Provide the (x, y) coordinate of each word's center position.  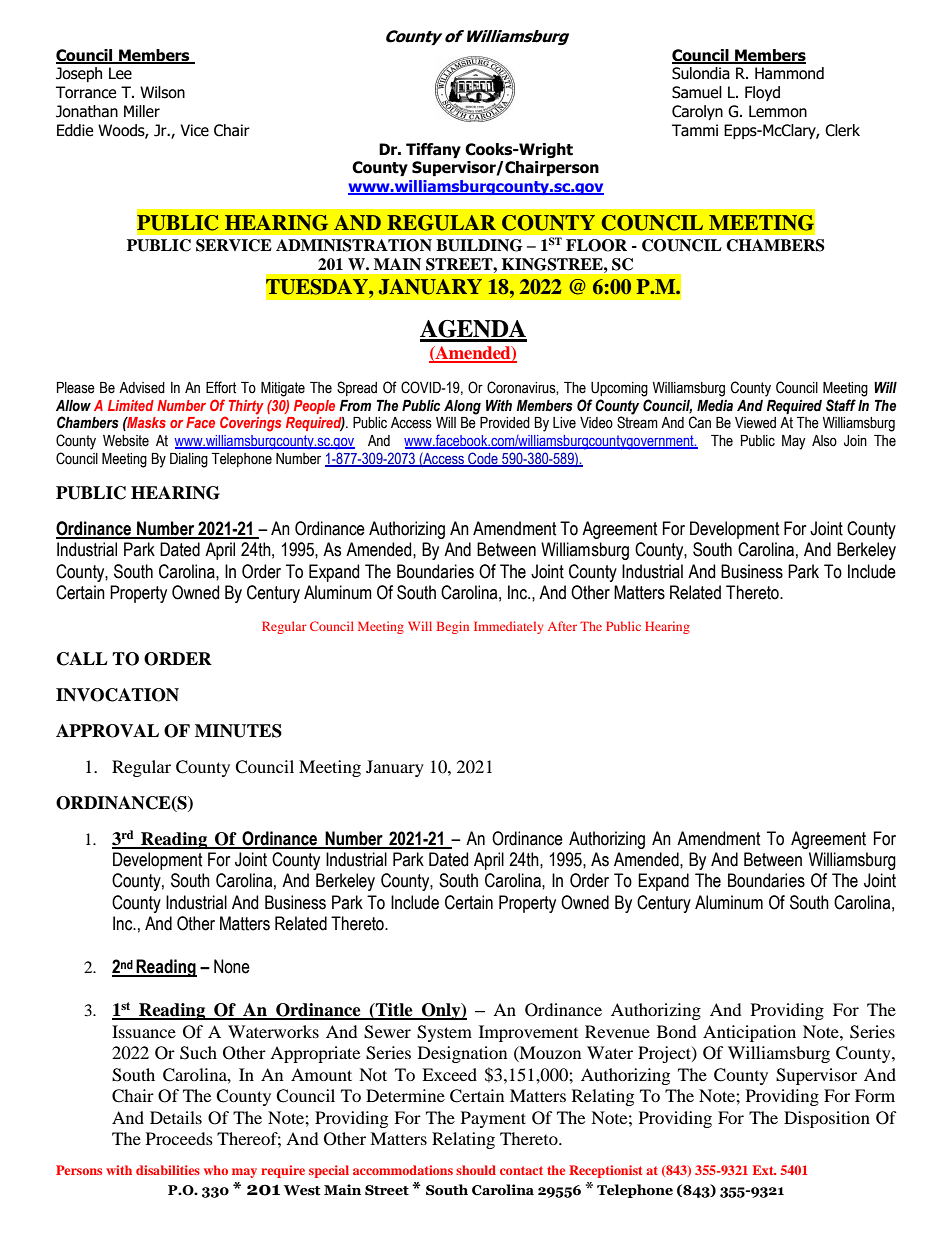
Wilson (162, 92)
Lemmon (778, 111)
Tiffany (433, 150)
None (232, 966)
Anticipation (749, 1033)
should (476, 1170)
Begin (453, 627)
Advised (142, 388)
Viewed (755, 423)
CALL (82, 659)
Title (394, 1011)
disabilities (168, 1170)
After (562, 626)
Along (462, 407)
